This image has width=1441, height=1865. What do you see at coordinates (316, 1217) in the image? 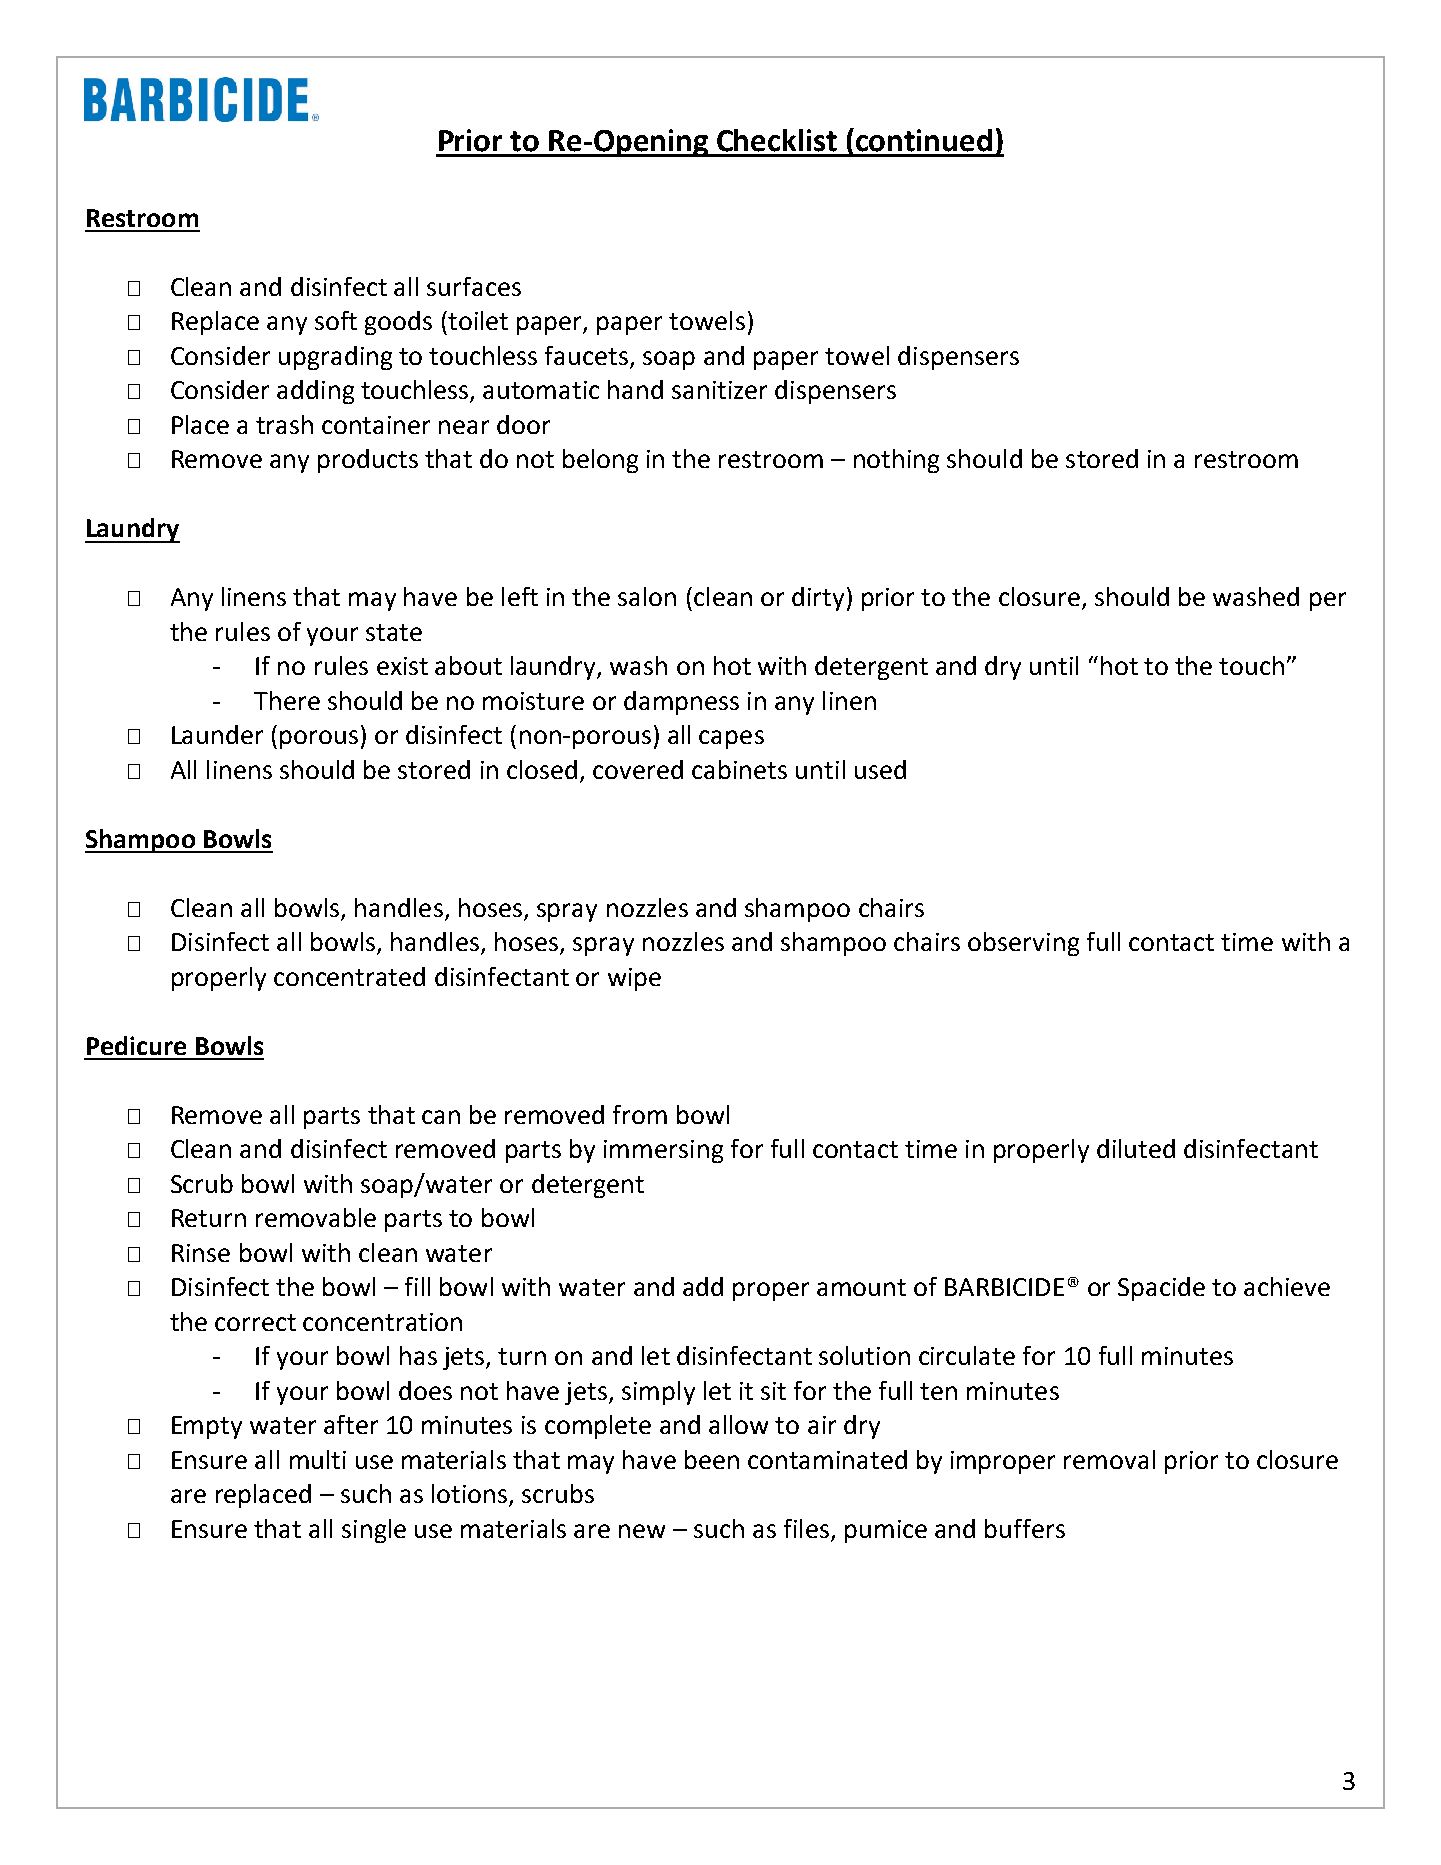
I see `removable` at bounding box center [316, 1217].
